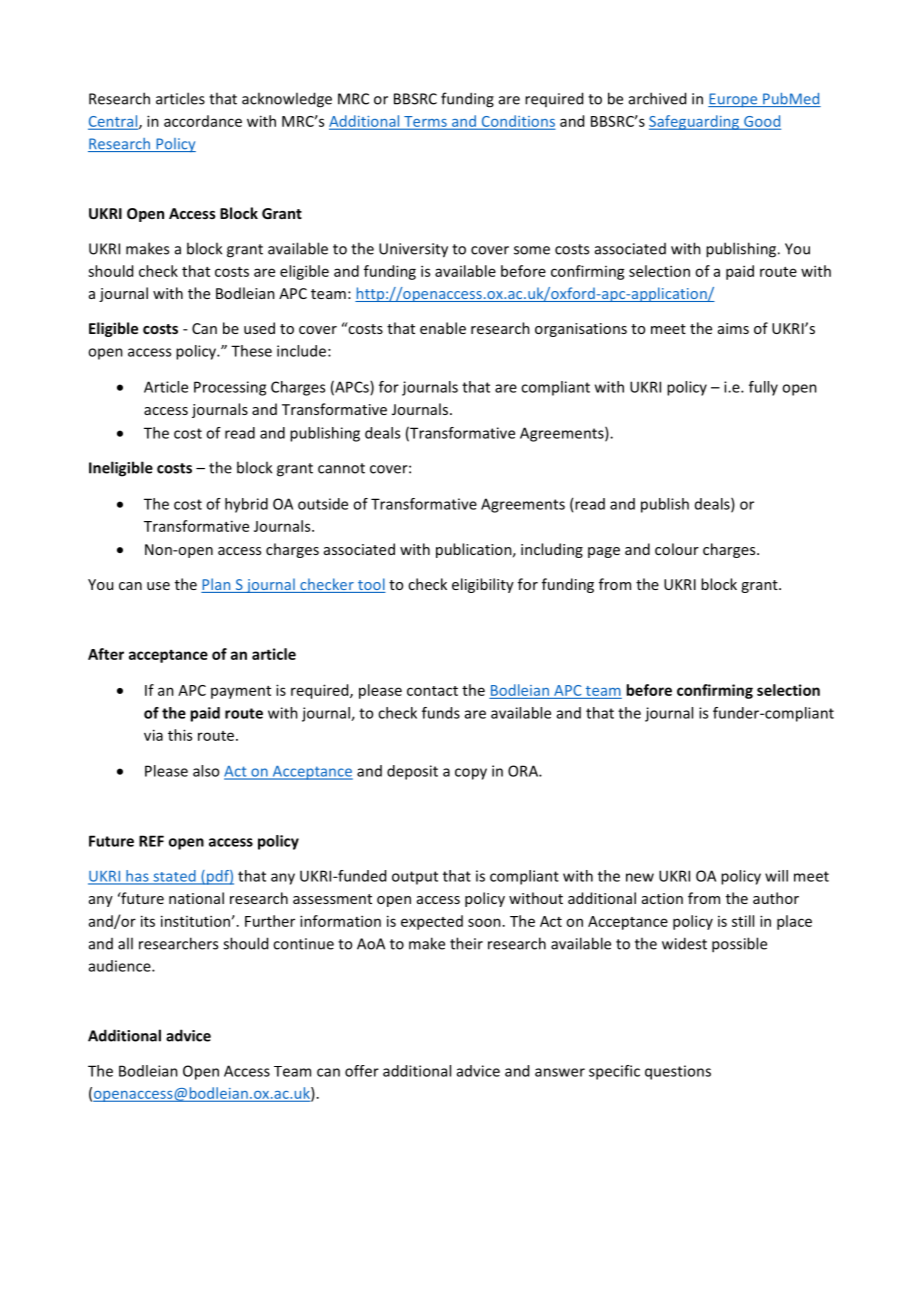 The image size is (924, 1308). Describe the element at coordinates (362, 1071) in the image. I see `offer` at that location.
